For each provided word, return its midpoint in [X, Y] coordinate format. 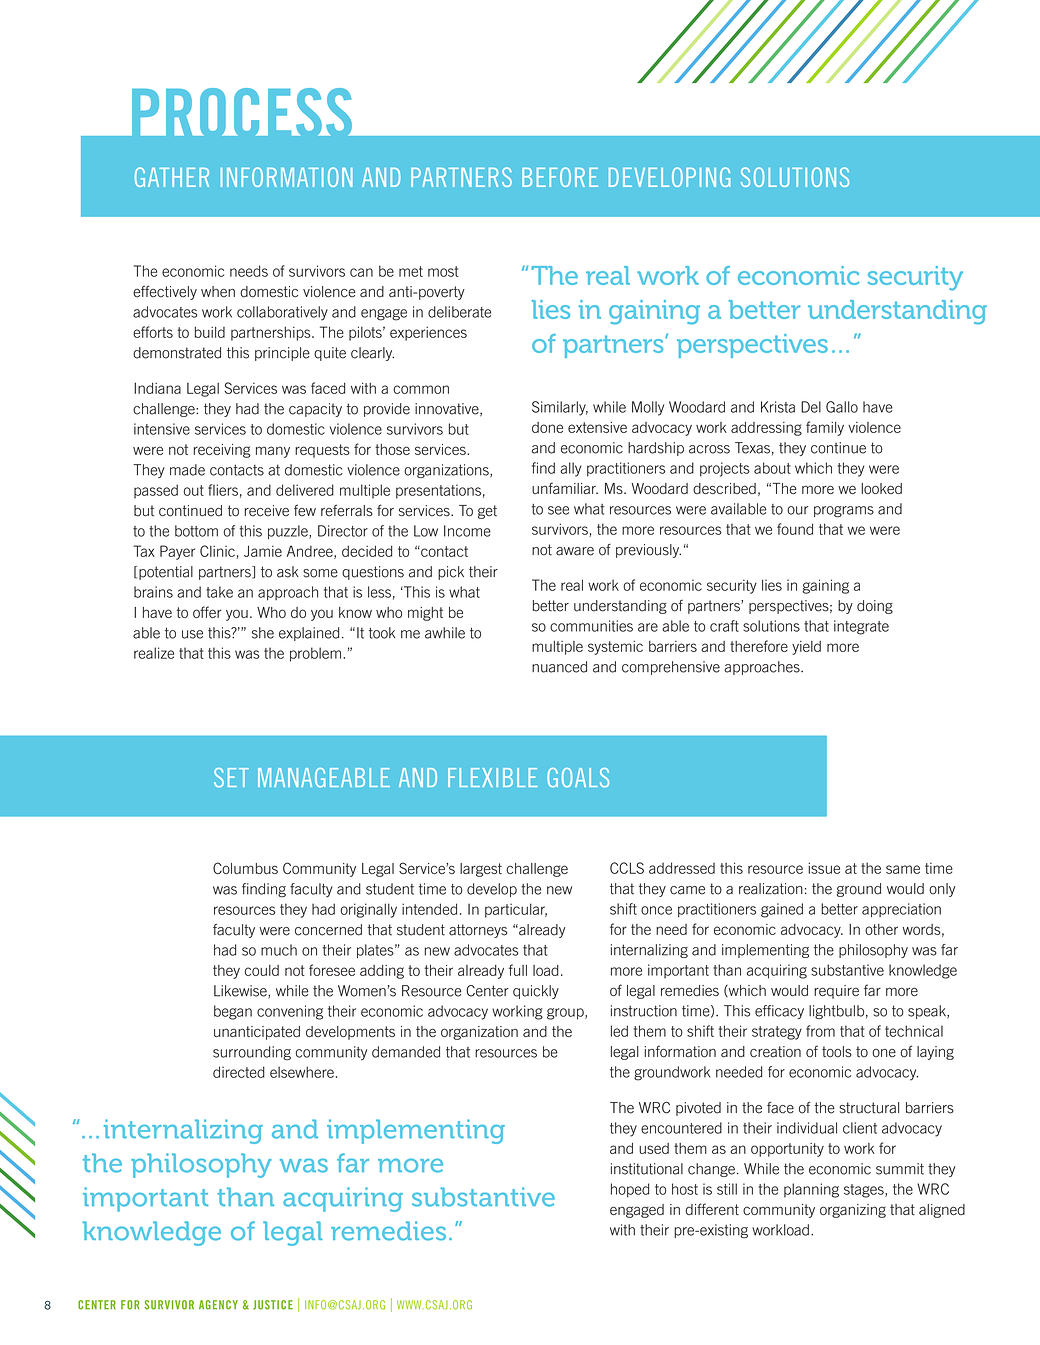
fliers [223, 490]
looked [881, 488]
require [836, 992]
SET [231, 778]
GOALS [578, 778]
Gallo [842, 407]
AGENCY [218, 1305]
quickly [536, 992]
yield [806, 648]
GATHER [172, 177]
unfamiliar [565, 488]
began [233, 1012]
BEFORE [560, 177]
